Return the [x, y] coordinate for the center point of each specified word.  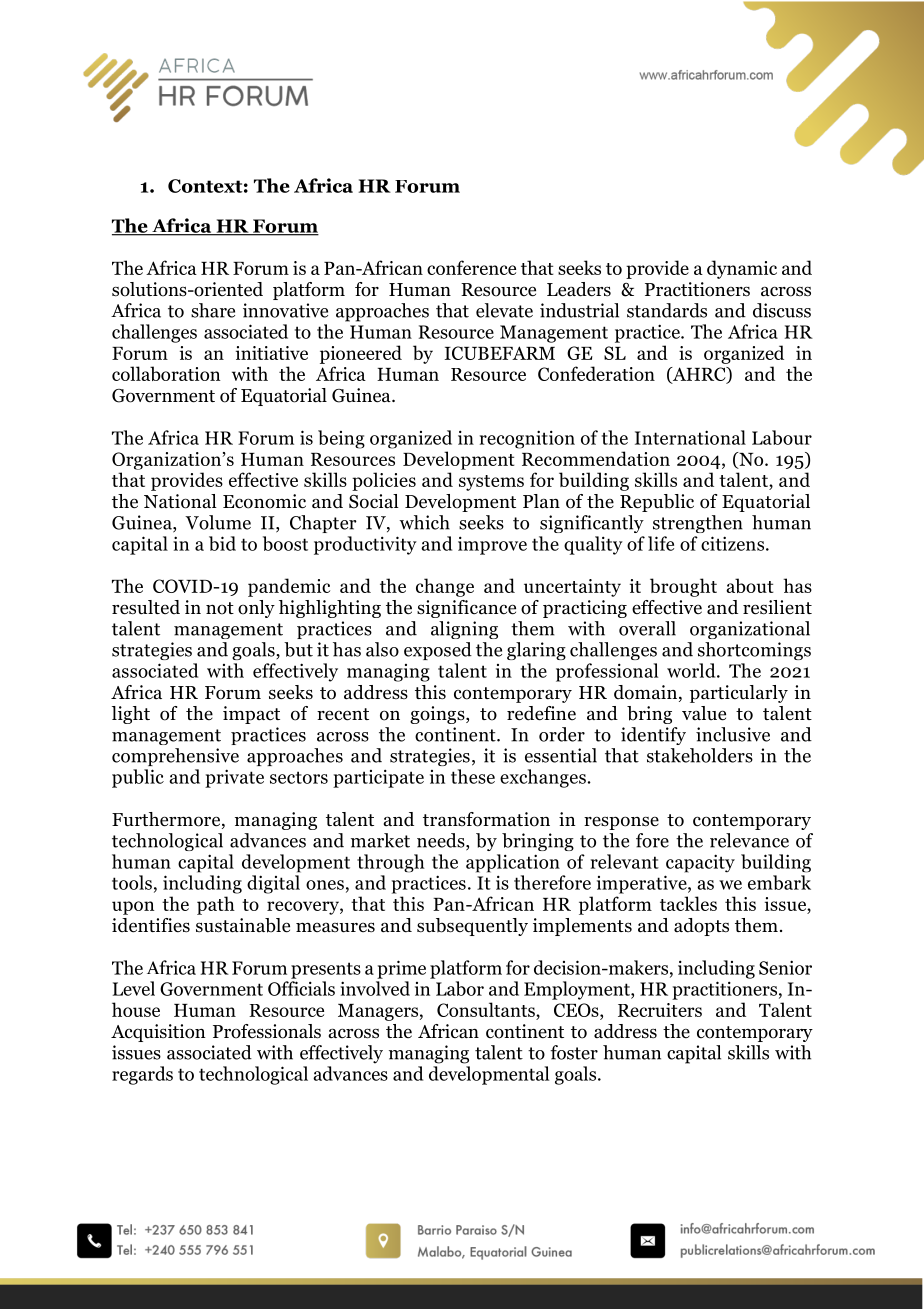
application [513, 863]
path [216, 905]
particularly [739, 694]
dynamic [742, 269]
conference [471, 267]
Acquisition [158, 1033]
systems [491, 483]
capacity [700, 863]
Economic [264, 501]
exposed [438, 651]
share [213, 310]
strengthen [698, 524]
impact [251, 715]
